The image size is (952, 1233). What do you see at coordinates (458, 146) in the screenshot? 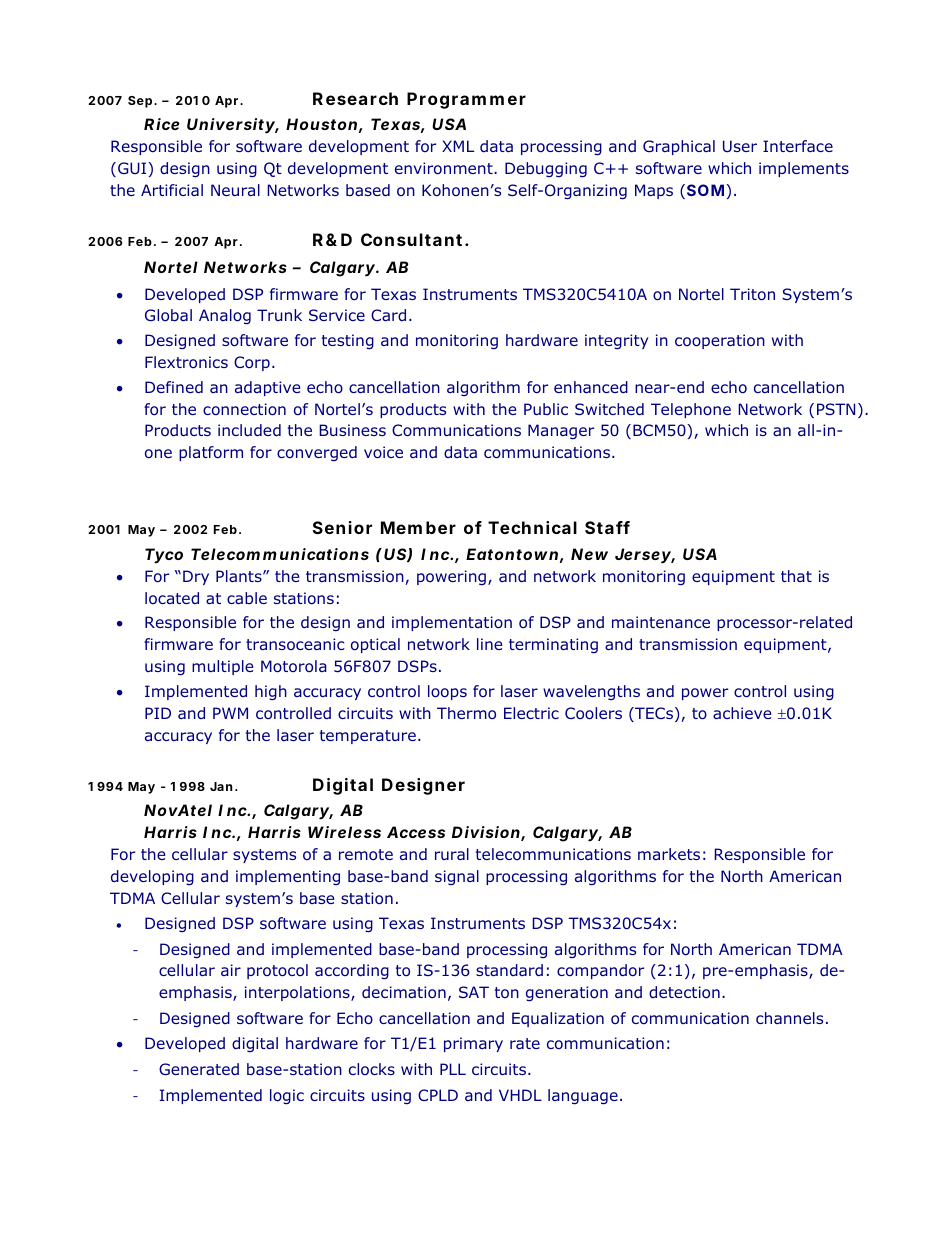
I see `XML` at bounding box center [458, 146].
